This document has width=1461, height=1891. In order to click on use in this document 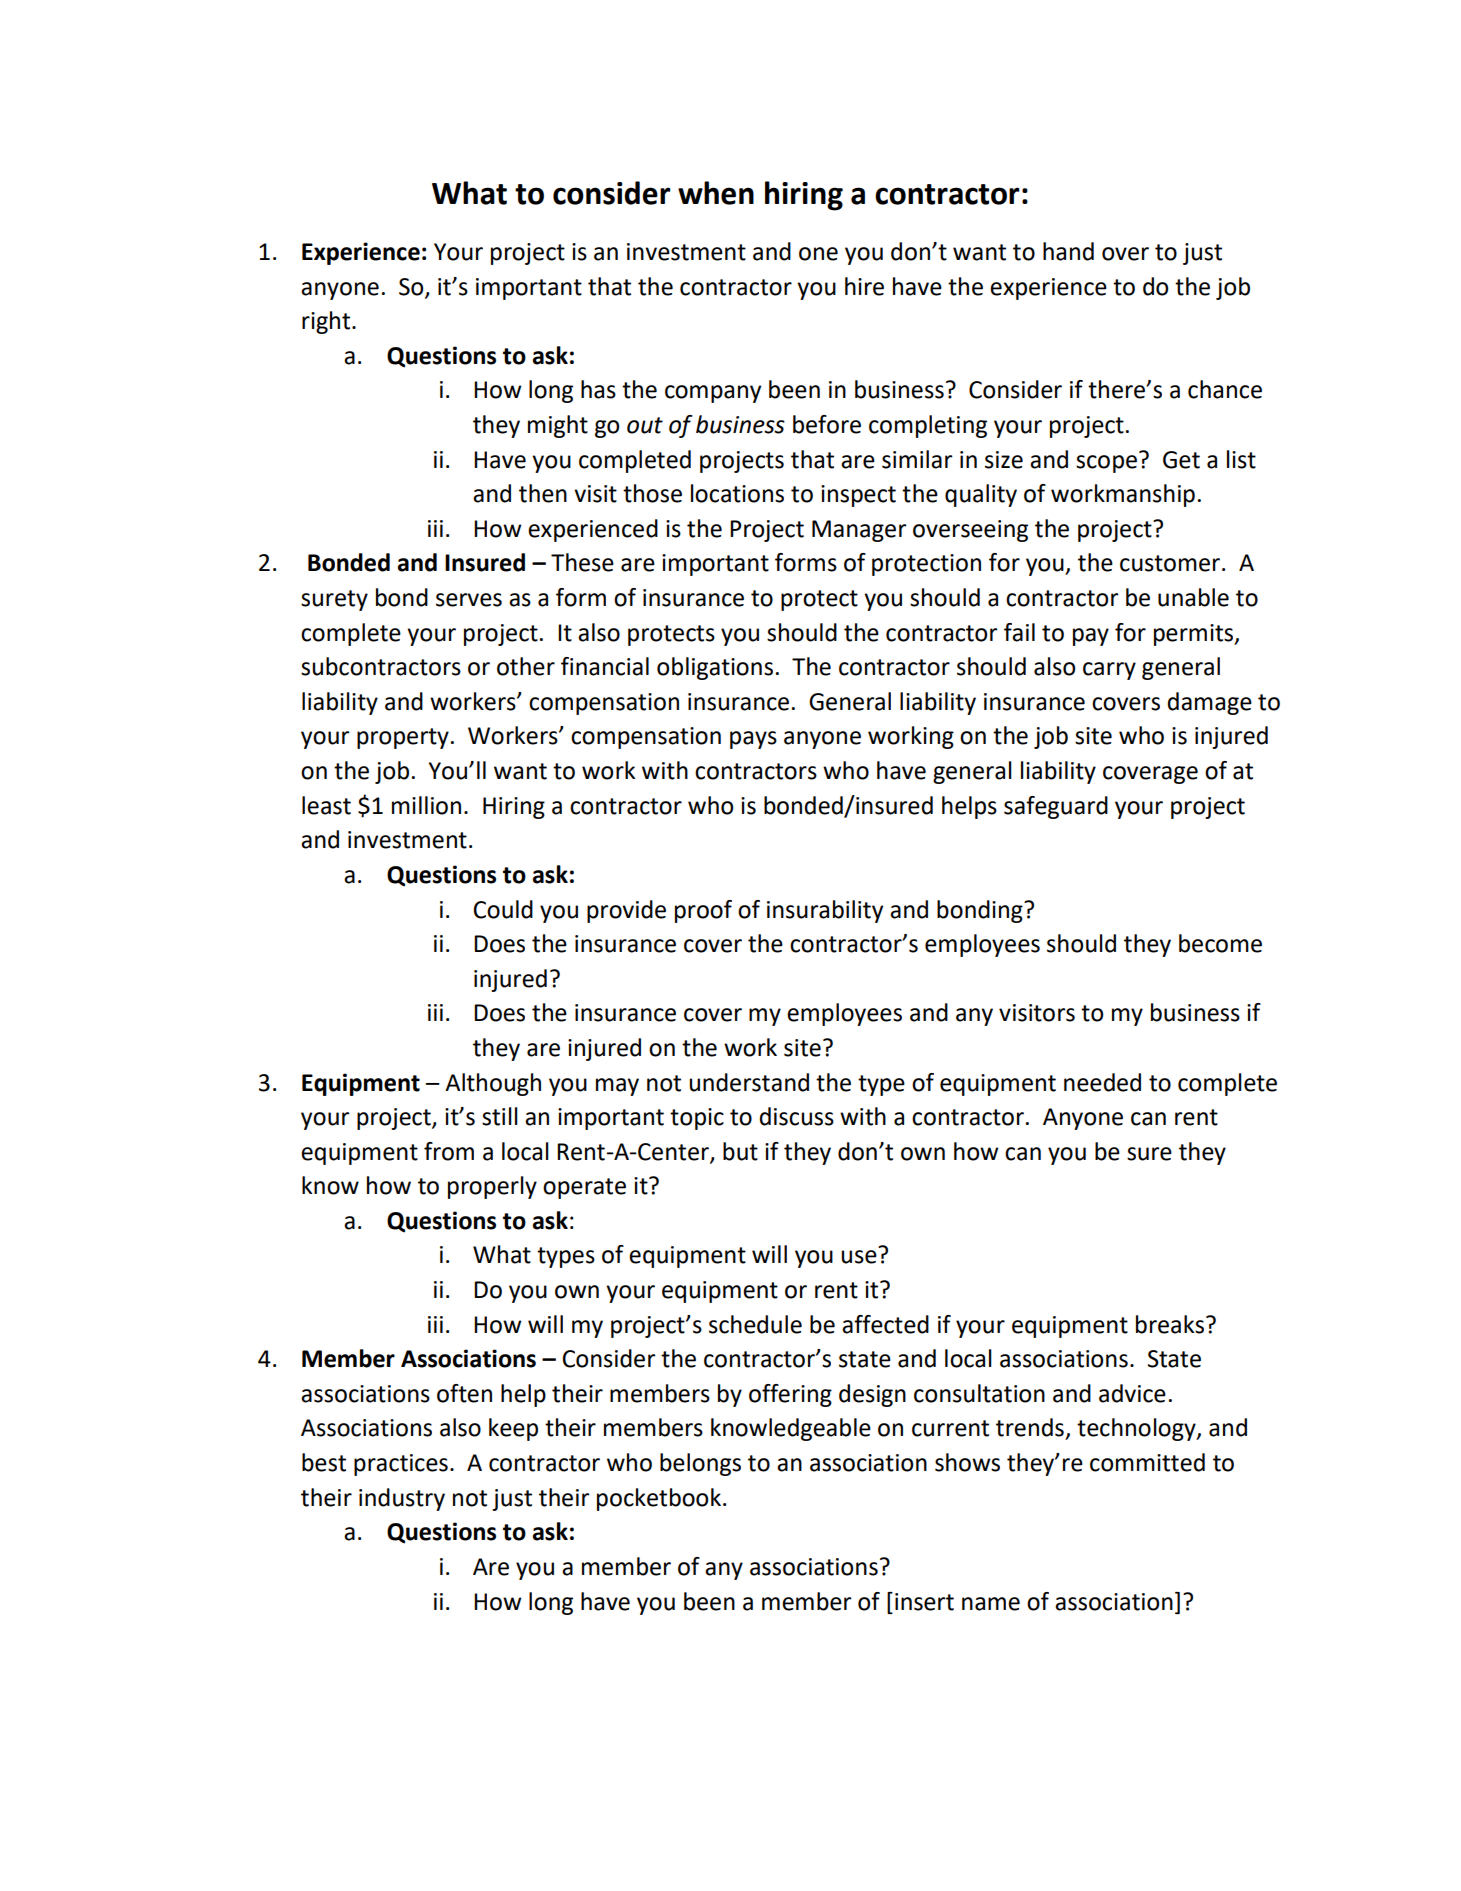, I will do `click(859, 1257)`.
